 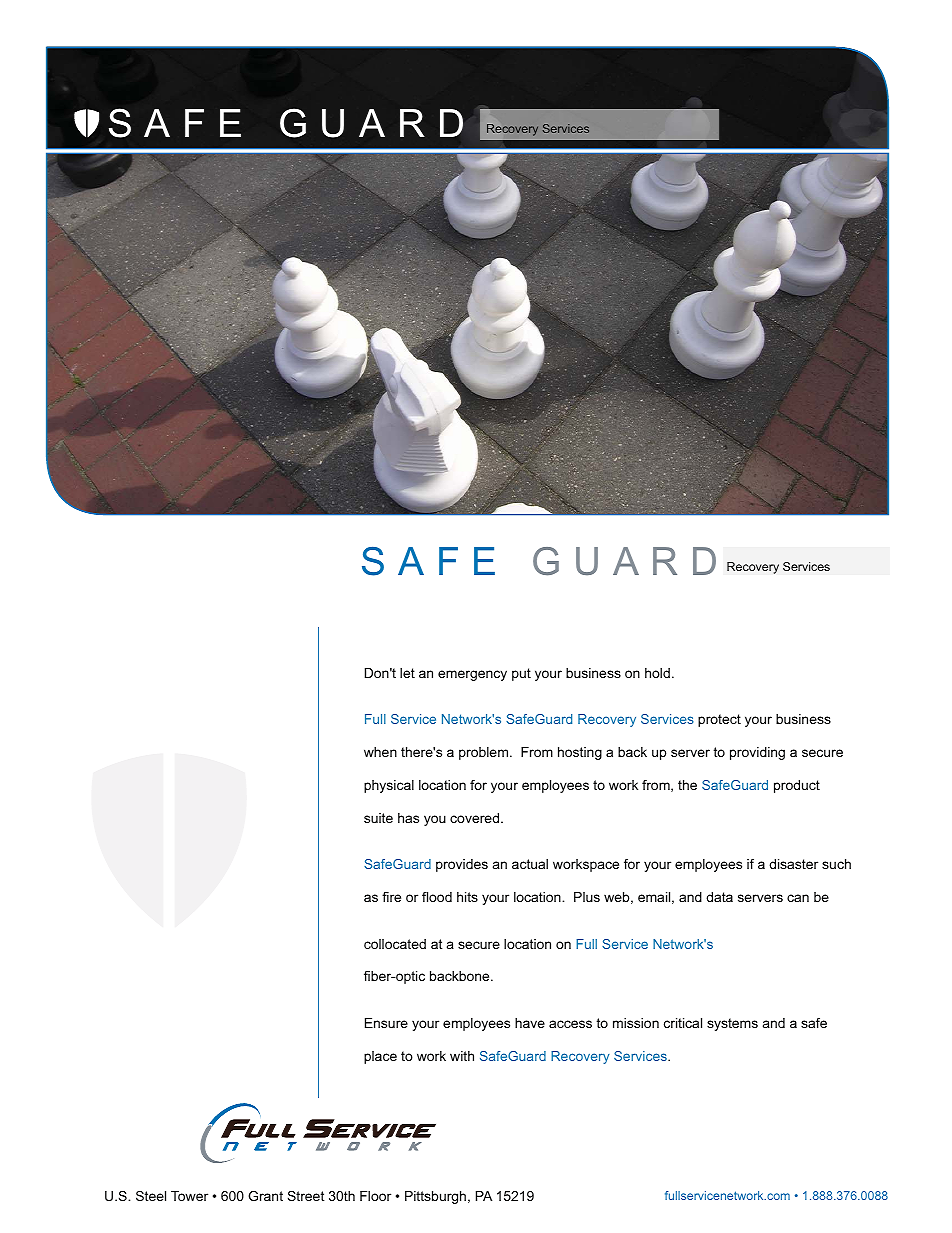 I want to click on emergency, so click(x=472, y=675).
